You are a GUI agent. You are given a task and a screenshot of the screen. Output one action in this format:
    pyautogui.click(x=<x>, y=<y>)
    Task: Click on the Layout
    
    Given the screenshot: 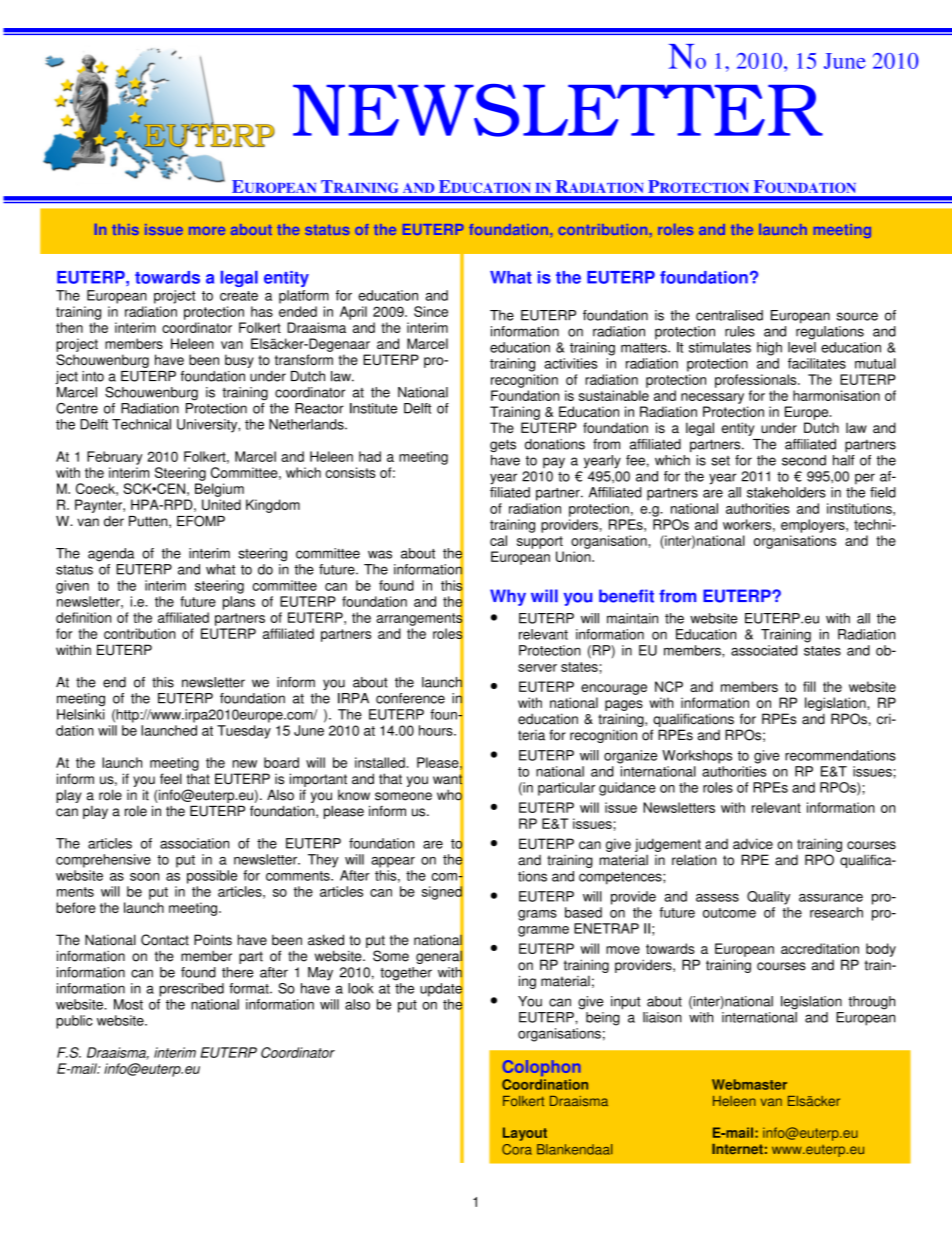 What is the action you would take?
    pyautogui.click(x=525, y=1134)
